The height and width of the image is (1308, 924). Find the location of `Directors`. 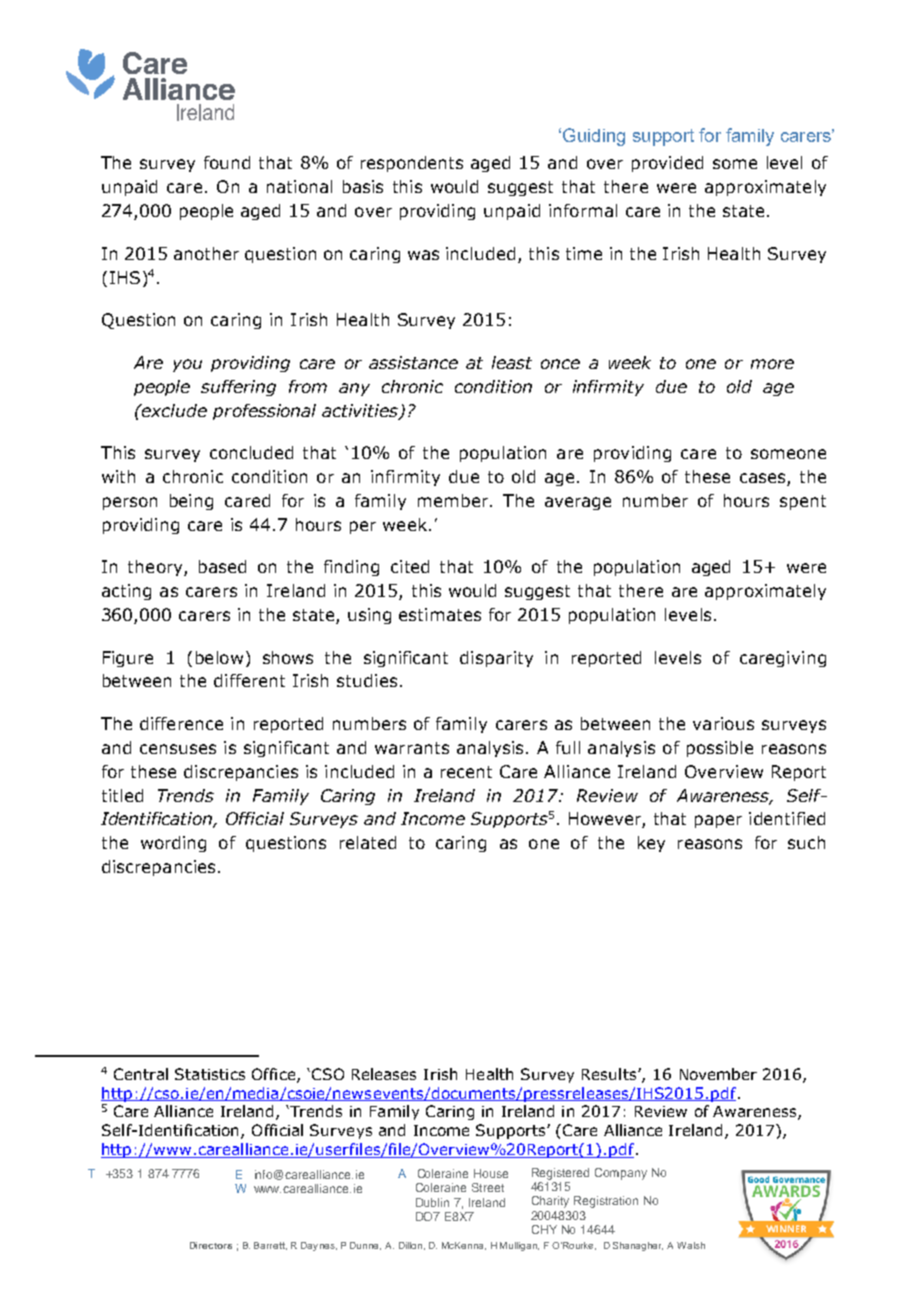

Directors is located at coordinates (211, 1245).
